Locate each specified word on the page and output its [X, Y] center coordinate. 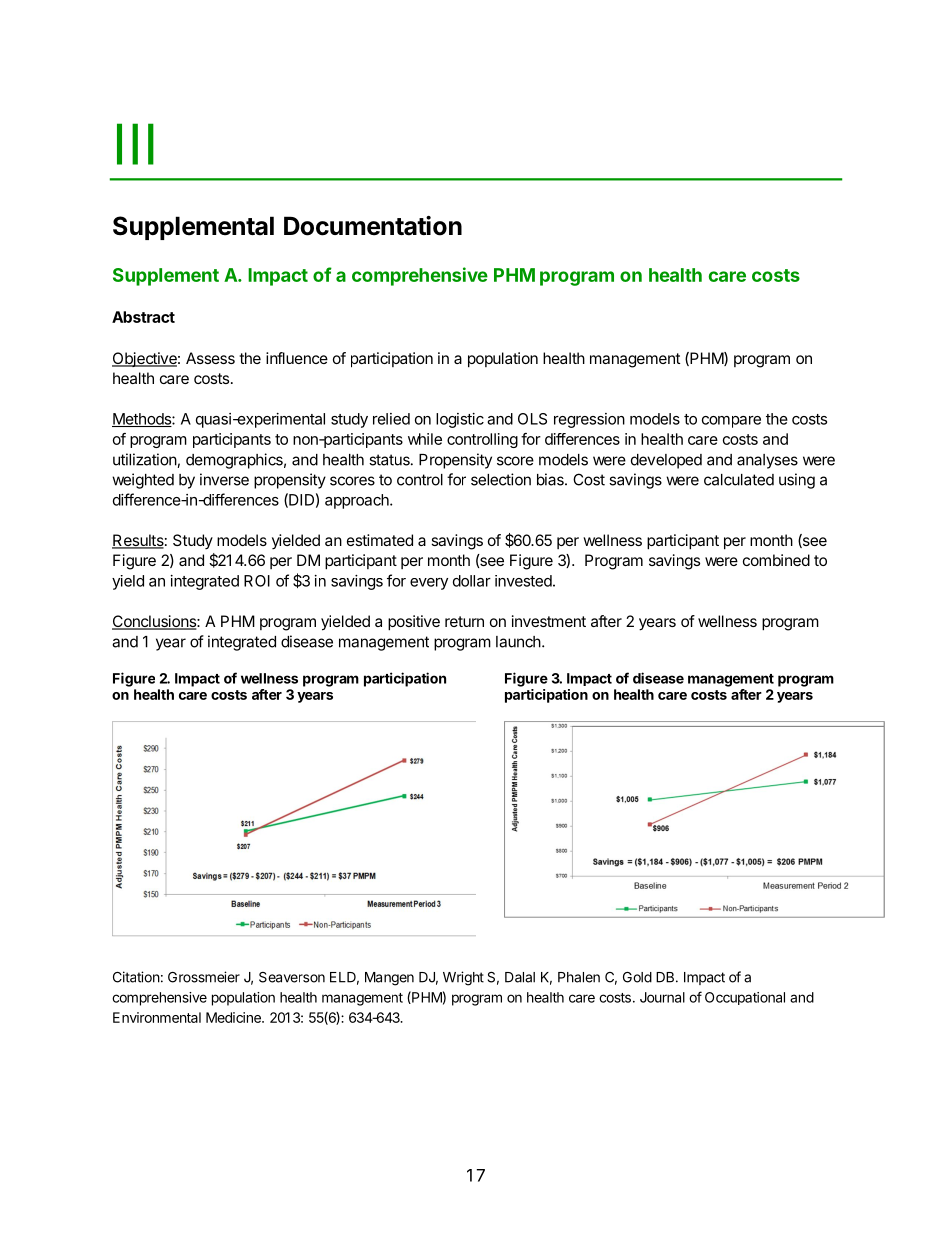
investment [549, 621]
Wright [463, 978]
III [135, 144]
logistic [460, 420]
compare [731, 422]
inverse [224, 479]
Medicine [234, 1017]
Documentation [373, 226]
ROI [257, 581]
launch [518, 642]
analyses [767, 461]
